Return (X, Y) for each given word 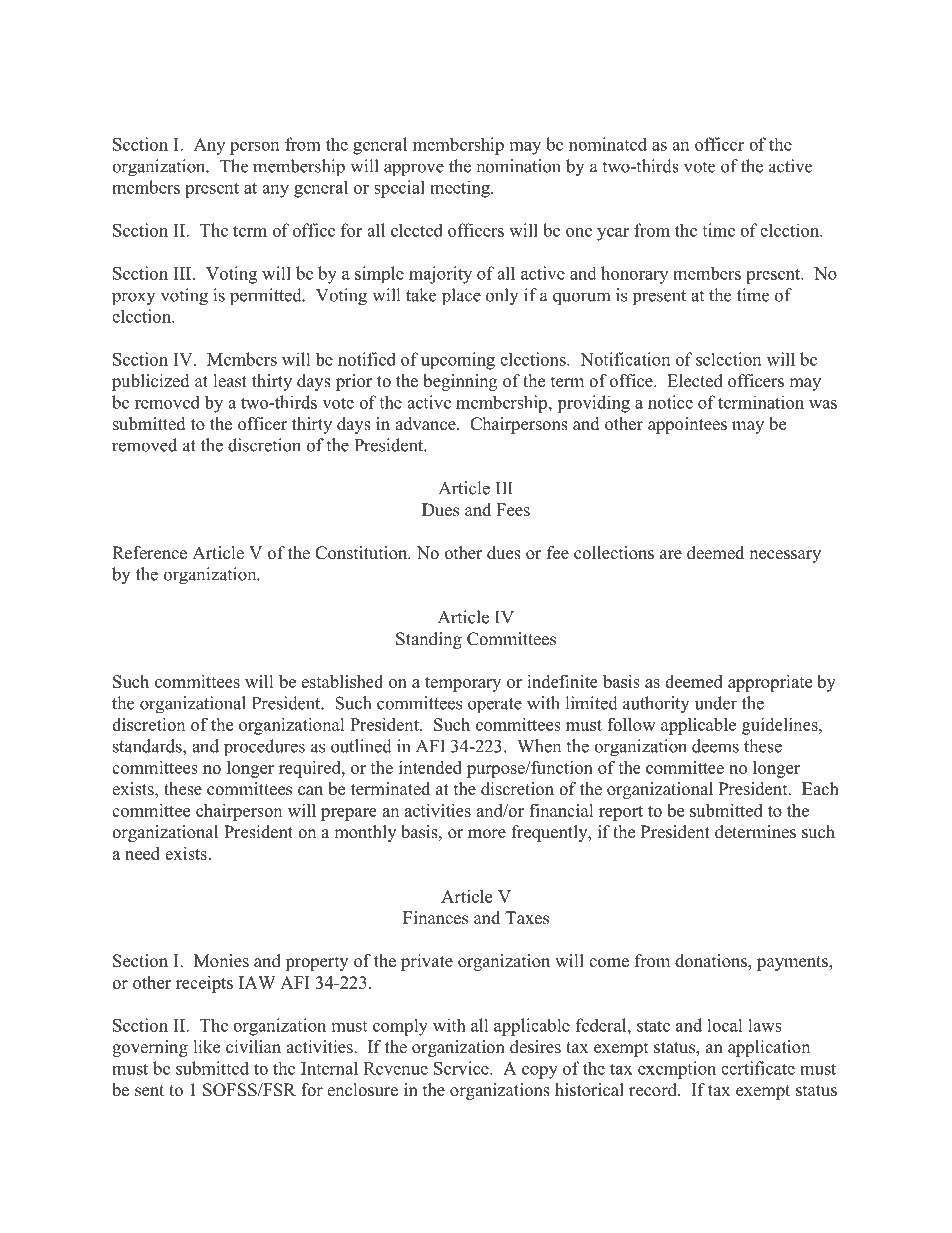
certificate (758, 1068)
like (207, 1047)
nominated (608, 144)
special (399, 189)
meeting (461, 189)
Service (462, 1068)
